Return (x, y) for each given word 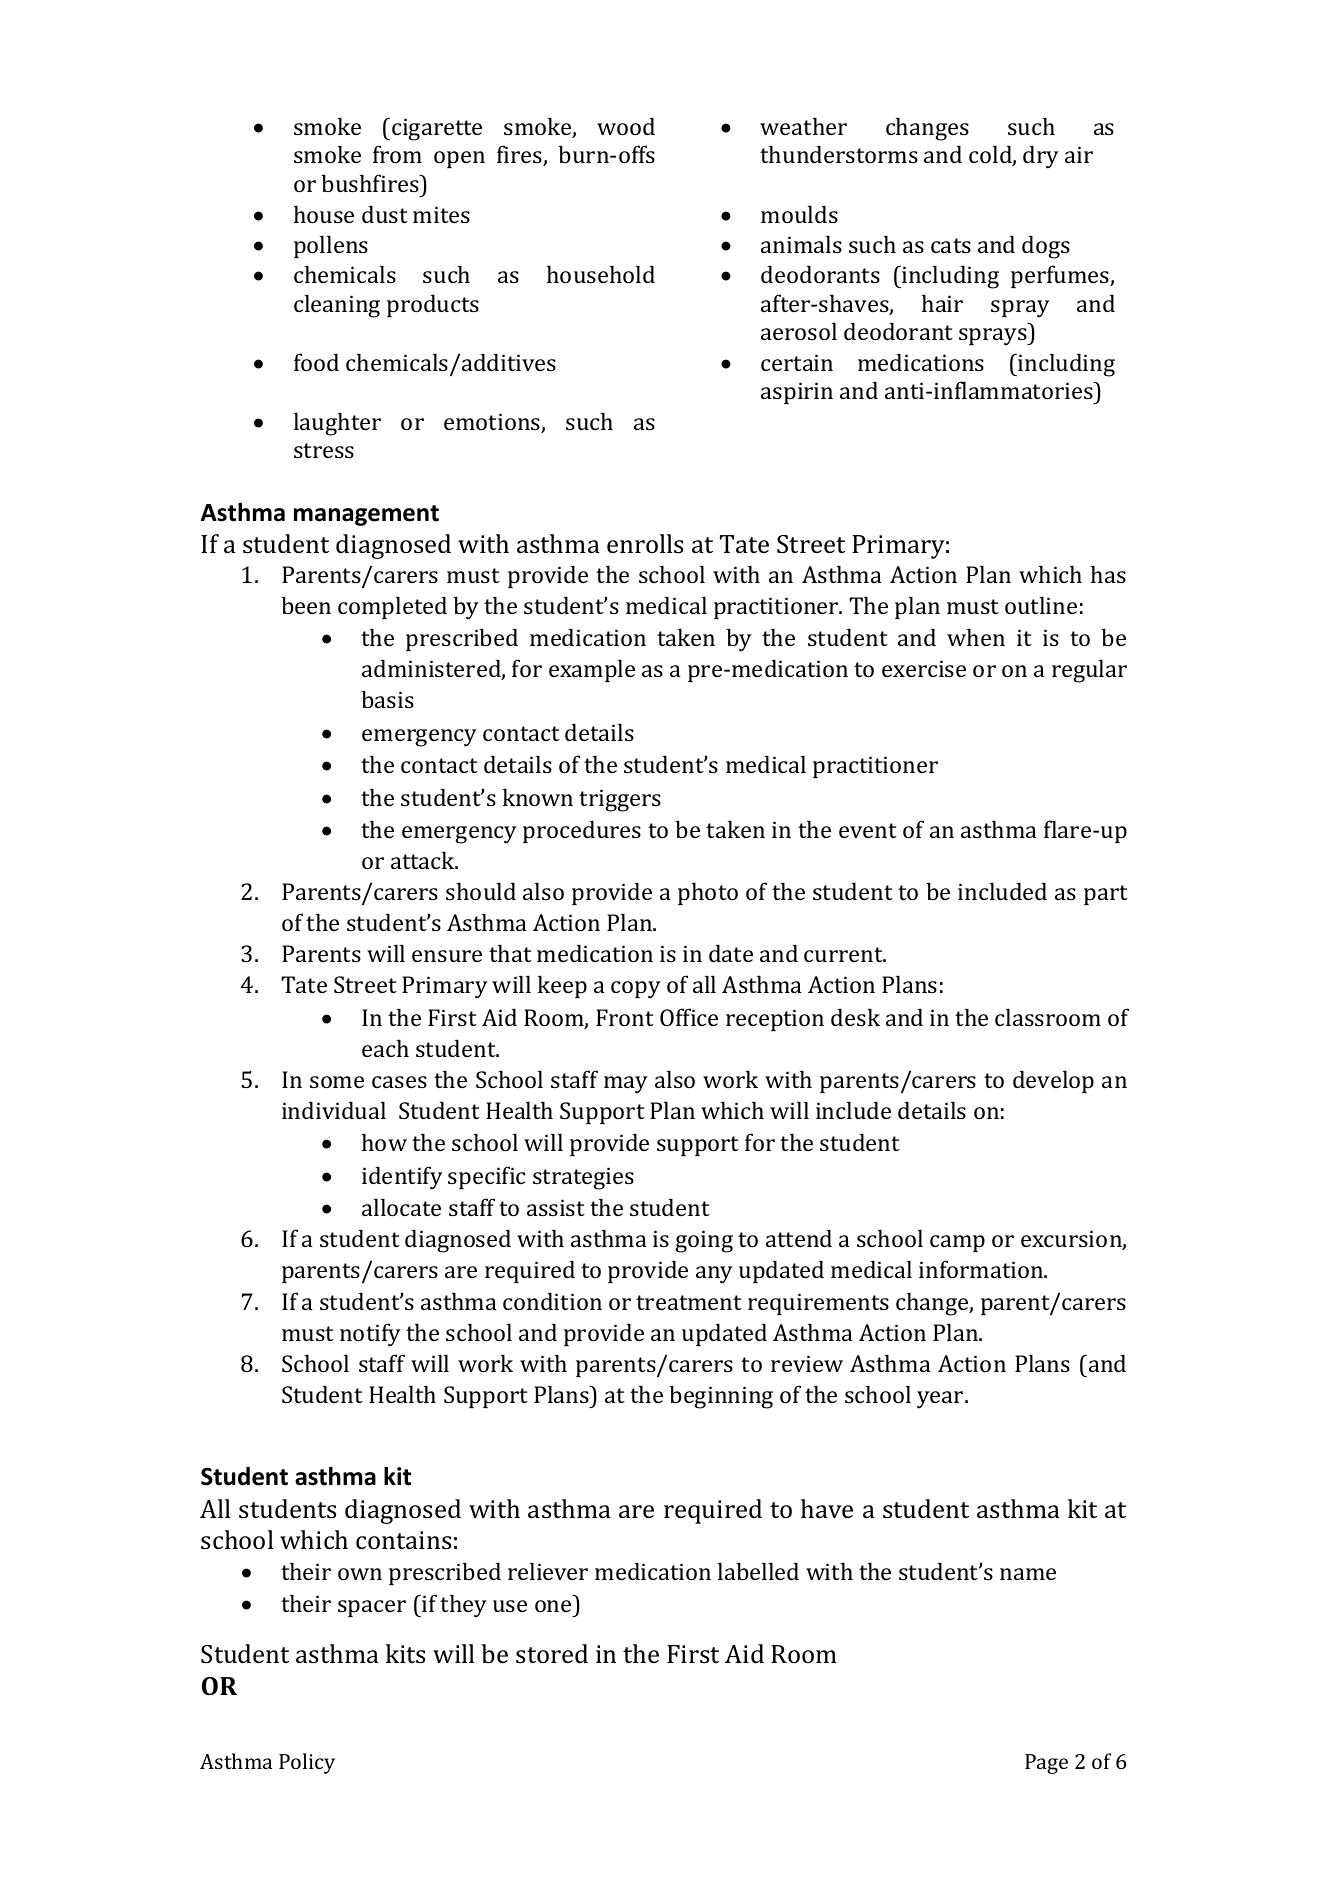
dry (1041, 157)
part (1106, 895)
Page (1046, 1764)
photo (708, 893)
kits (405, 1654)
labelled (758, 1571)
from (397, 154)
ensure (447, 956)
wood (626, 126)
